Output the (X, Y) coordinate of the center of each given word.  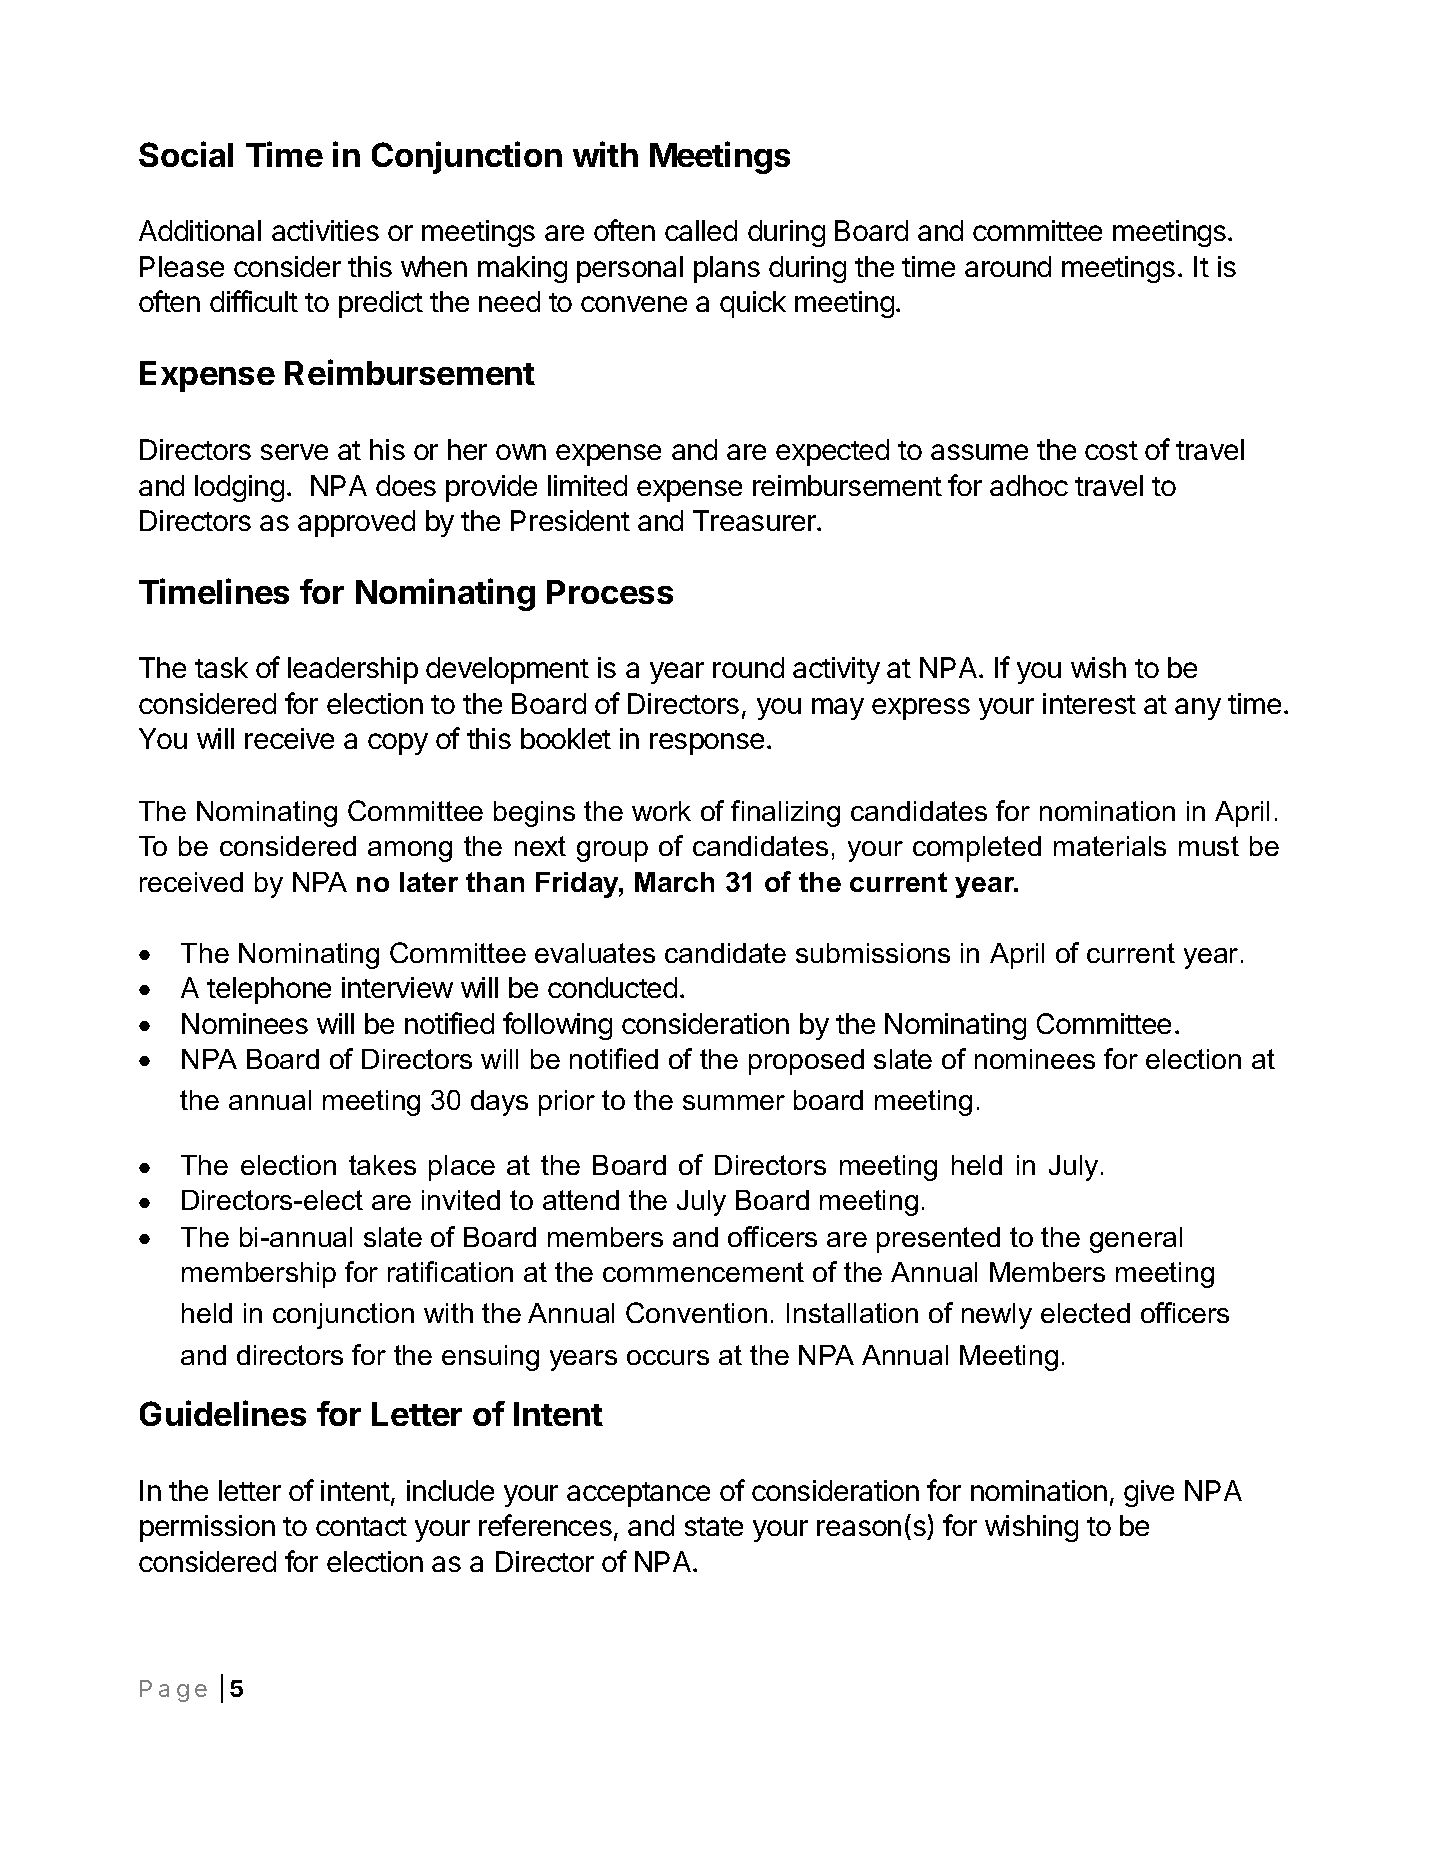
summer (734, 1102)
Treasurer (755, 520)
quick (753, 304)
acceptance (638, 1494)
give (1149, 1493)
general (1136, 1240)
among (410, 851)
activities (325, 230)
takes (382, 1165)
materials (1110, 846)
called (701, 230)
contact (361, 1526)
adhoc (1029, 485)
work (661, 811)
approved (356, 523)
